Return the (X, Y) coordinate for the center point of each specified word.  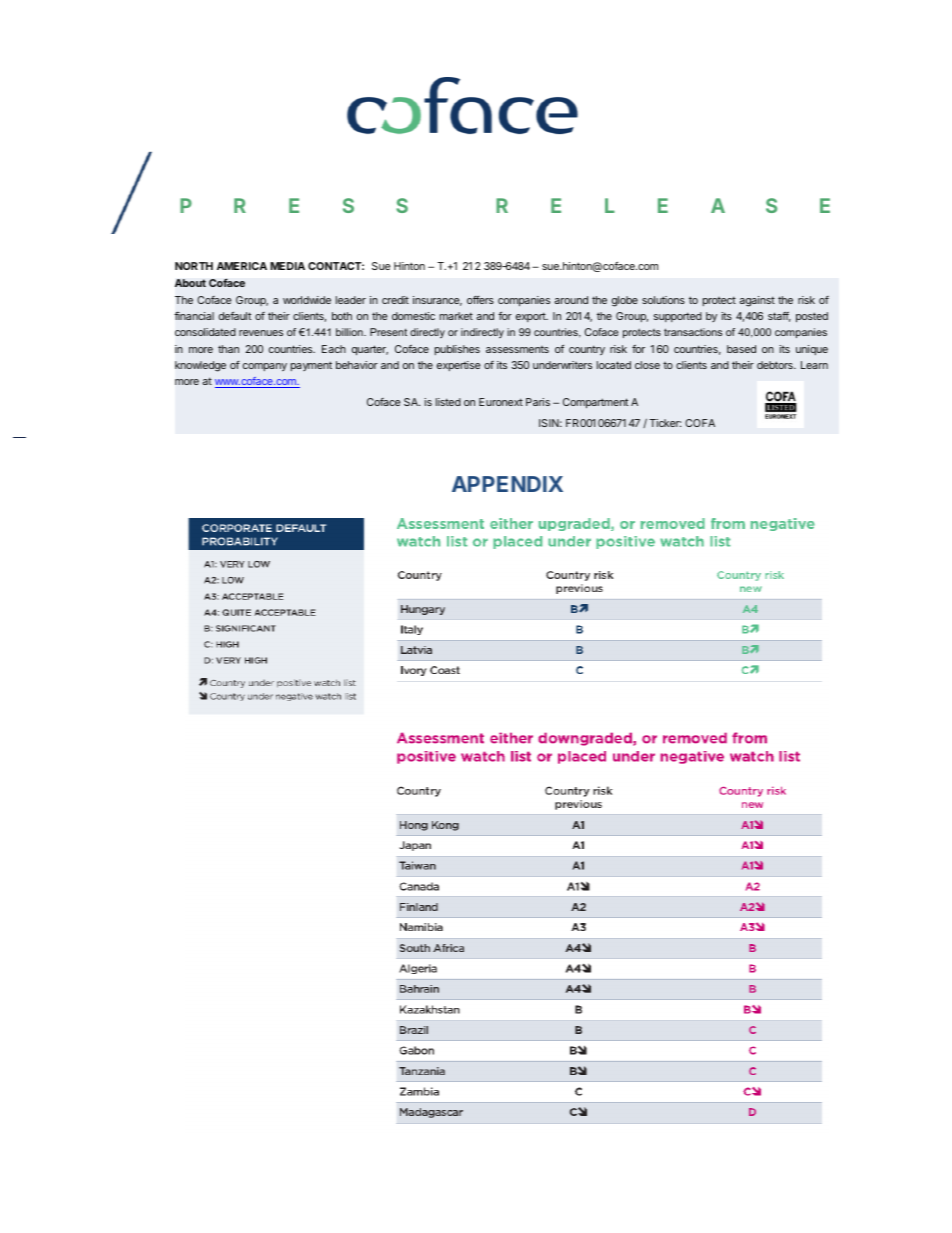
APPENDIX (507, 484)
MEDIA (287, 266)
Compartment (595, 403)
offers (480, 300)
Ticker (665, 423)
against (757, 301)
